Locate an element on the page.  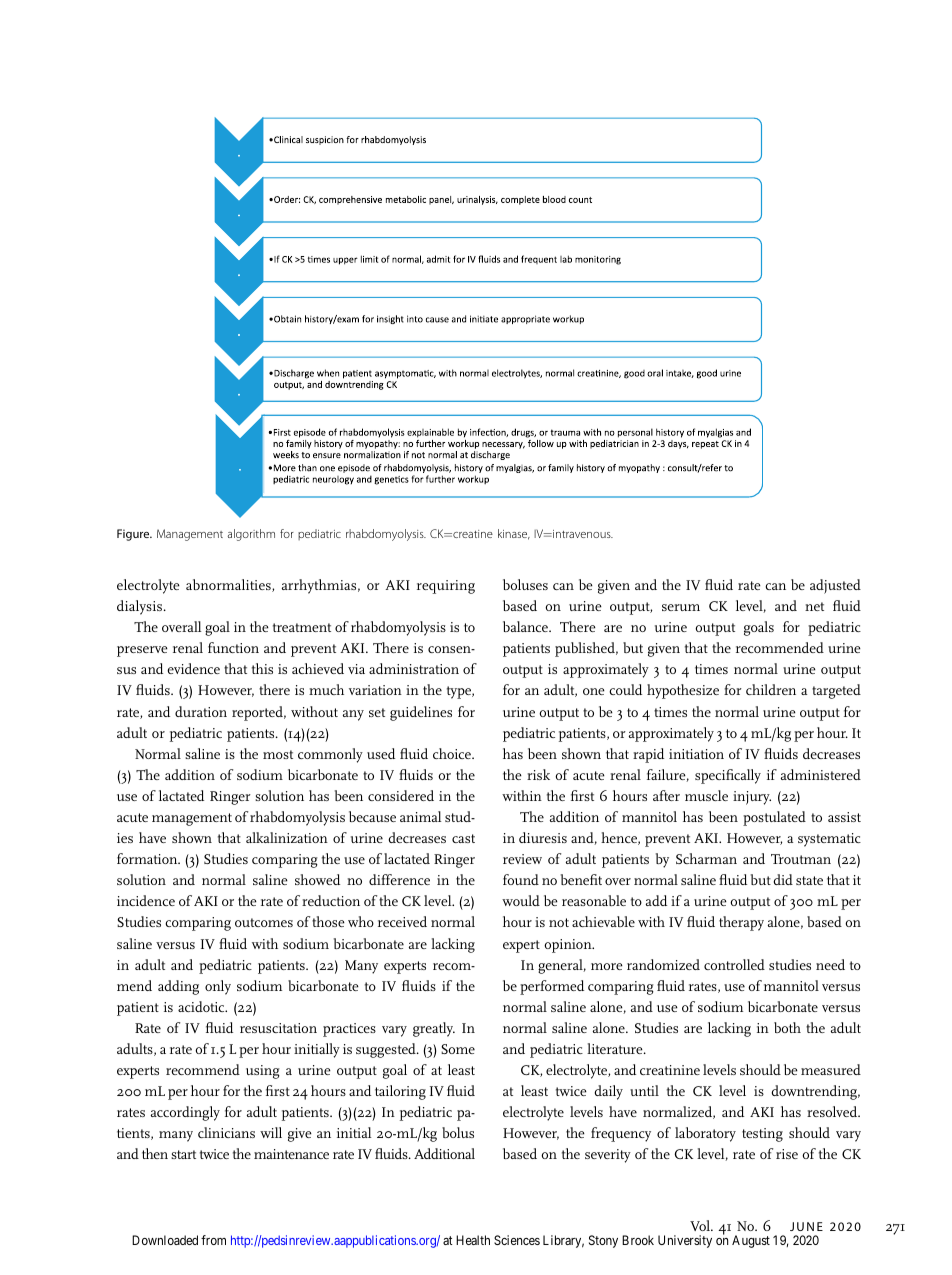
risk is located at coordinates (538, 774).
